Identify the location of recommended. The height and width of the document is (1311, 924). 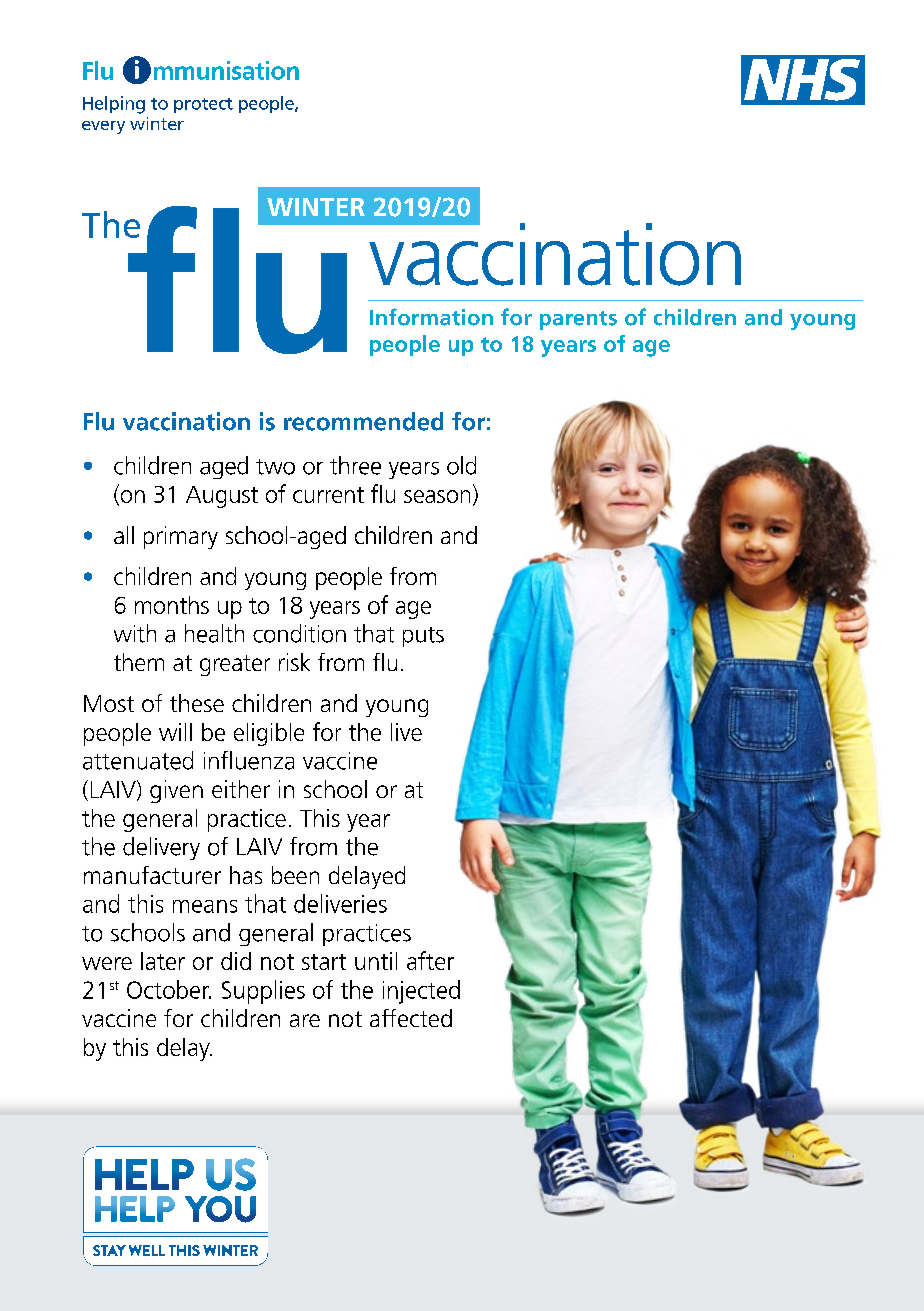
(363, 421).
